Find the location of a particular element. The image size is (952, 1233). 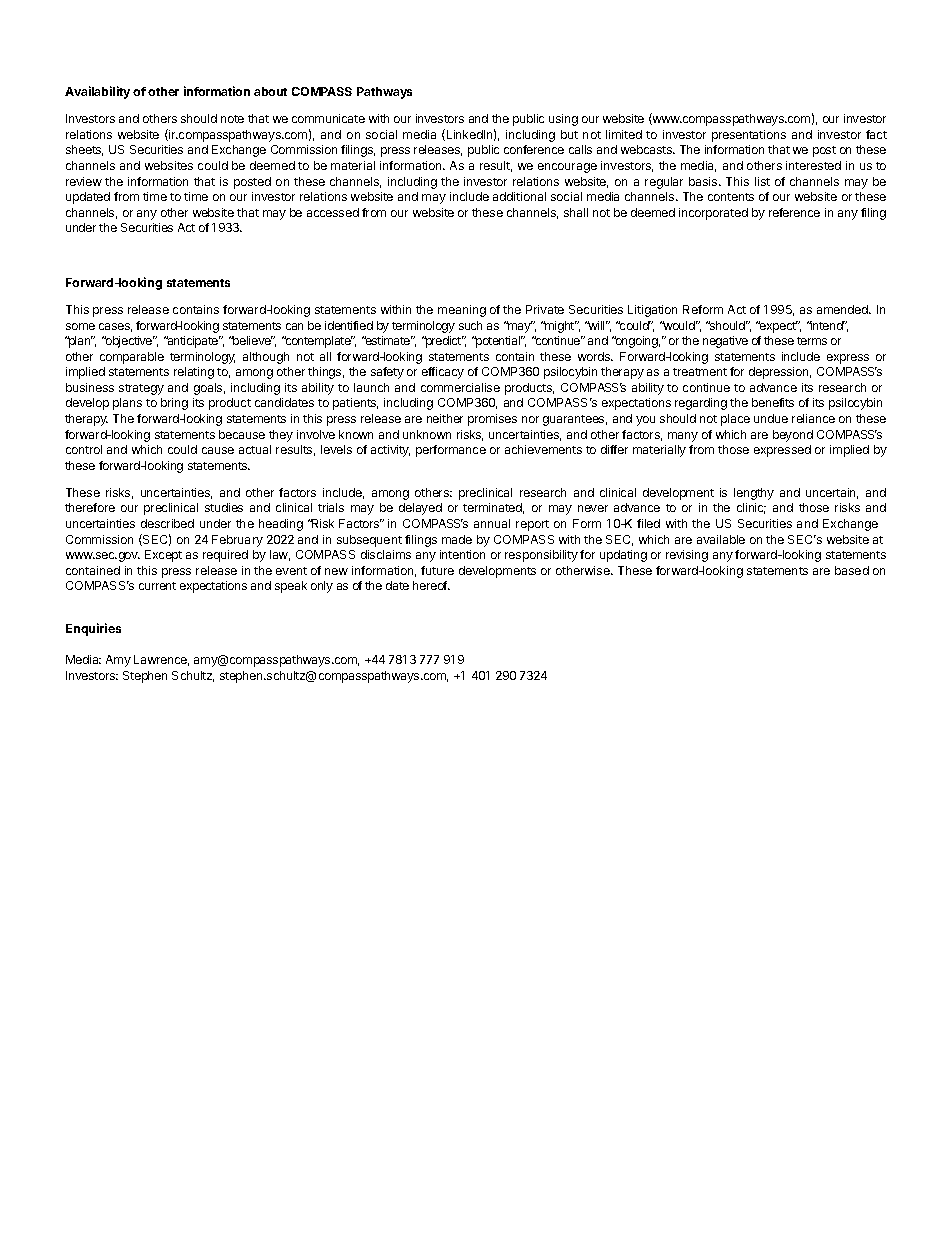

negative is located at coordinates (725, 342).
